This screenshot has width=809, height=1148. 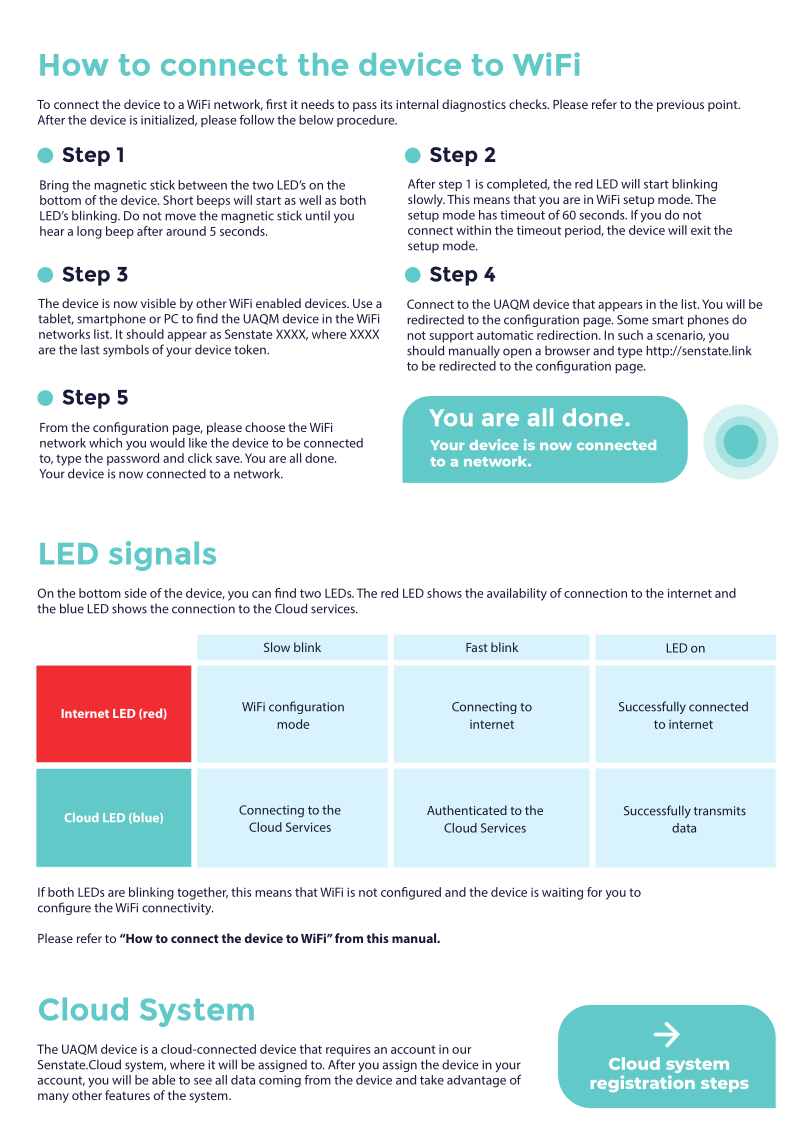 What do you see at coordinates (680, 106) in the screenshot?
I see `previous` at bounding box center [680, 106].
